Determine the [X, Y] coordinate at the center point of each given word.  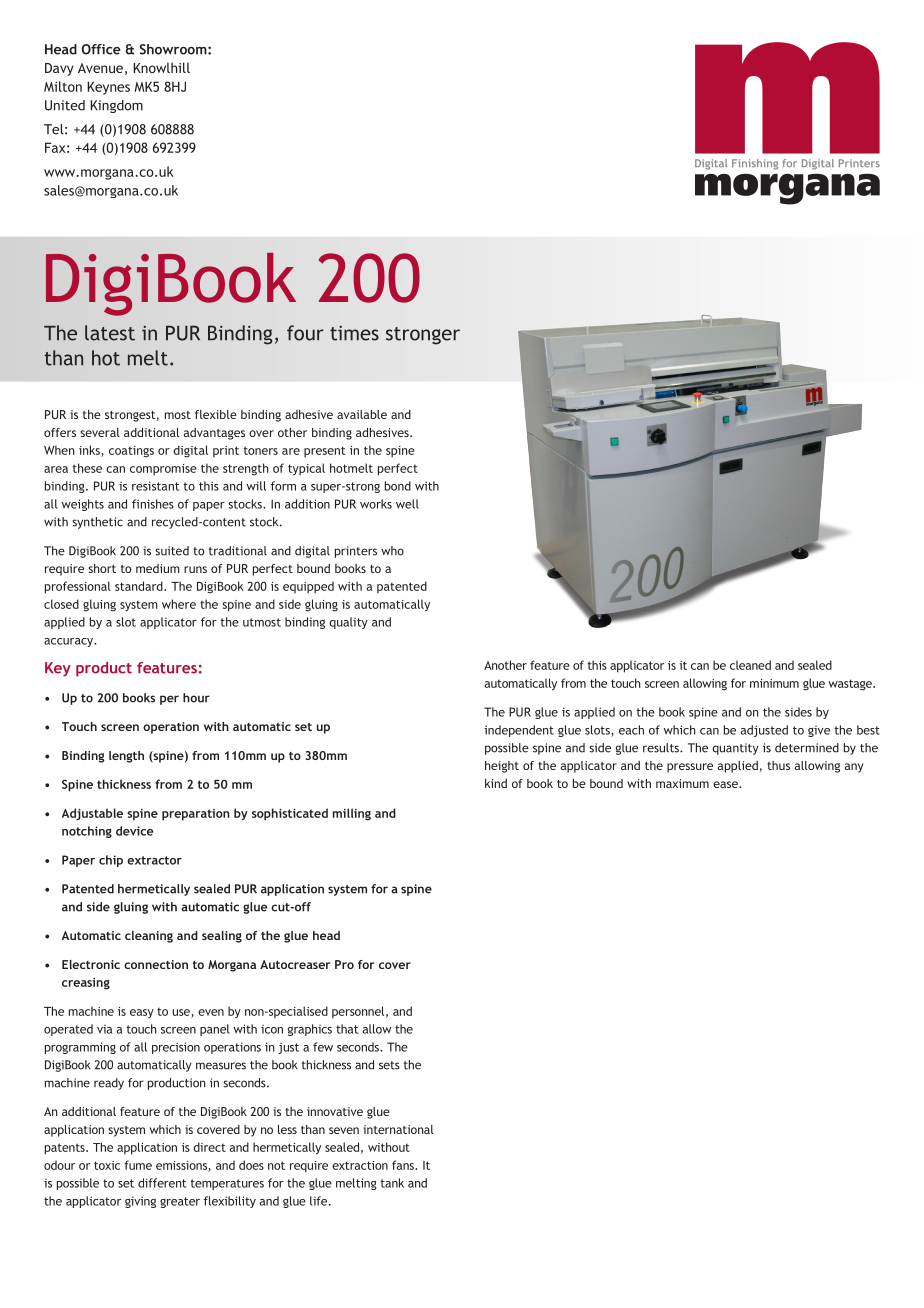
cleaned [750, 665]
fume [138, 1165]
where [179, 604]
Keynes [108, 88]
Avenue [100, 68]
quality [348, 623]
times [354, 333]
